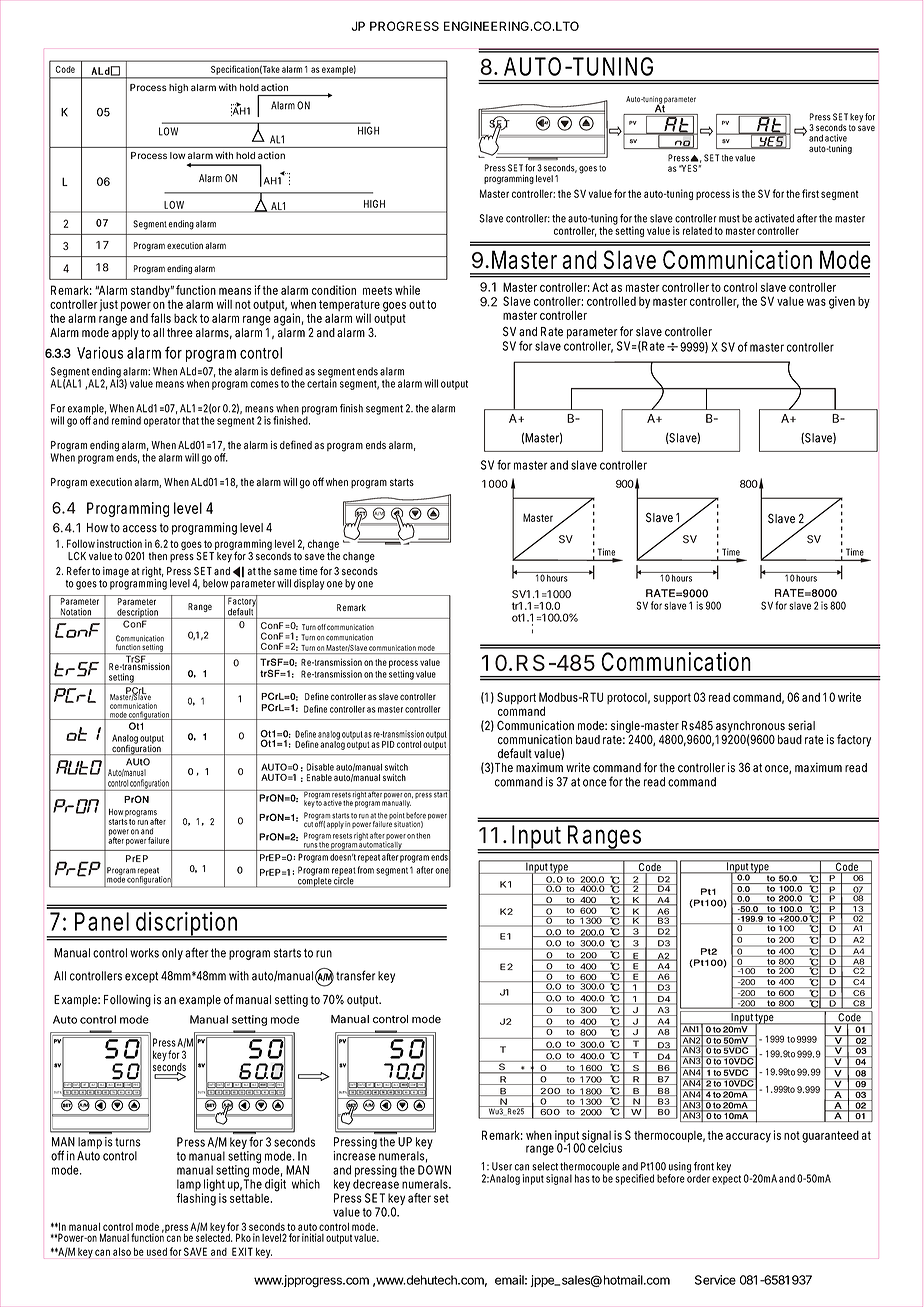 This screenshot has width=924, height=1307. I want to click on Disable, so click(320, 767).
